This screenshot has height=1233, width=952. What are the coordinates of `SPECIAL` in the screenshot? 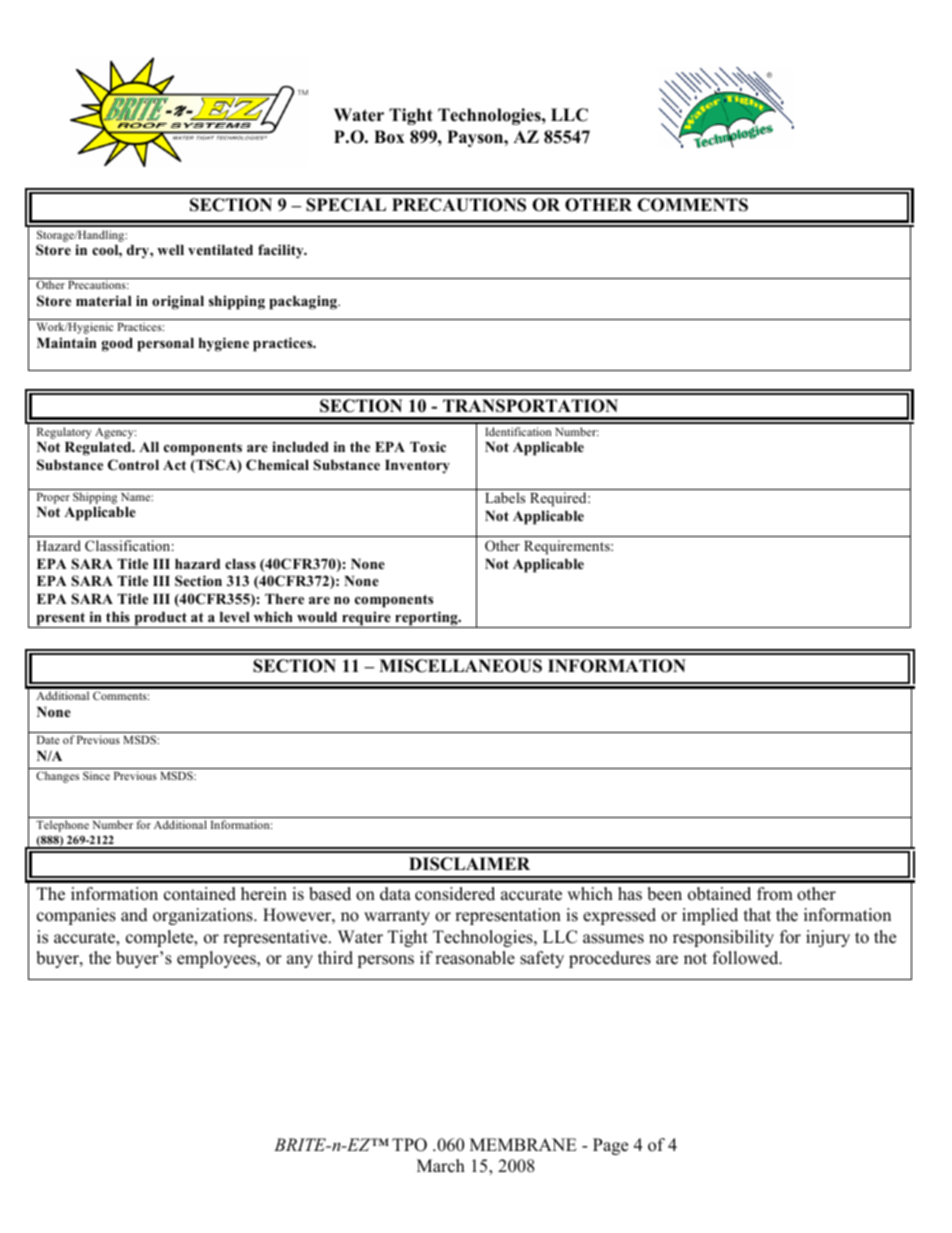 It's located at (346, 205).
